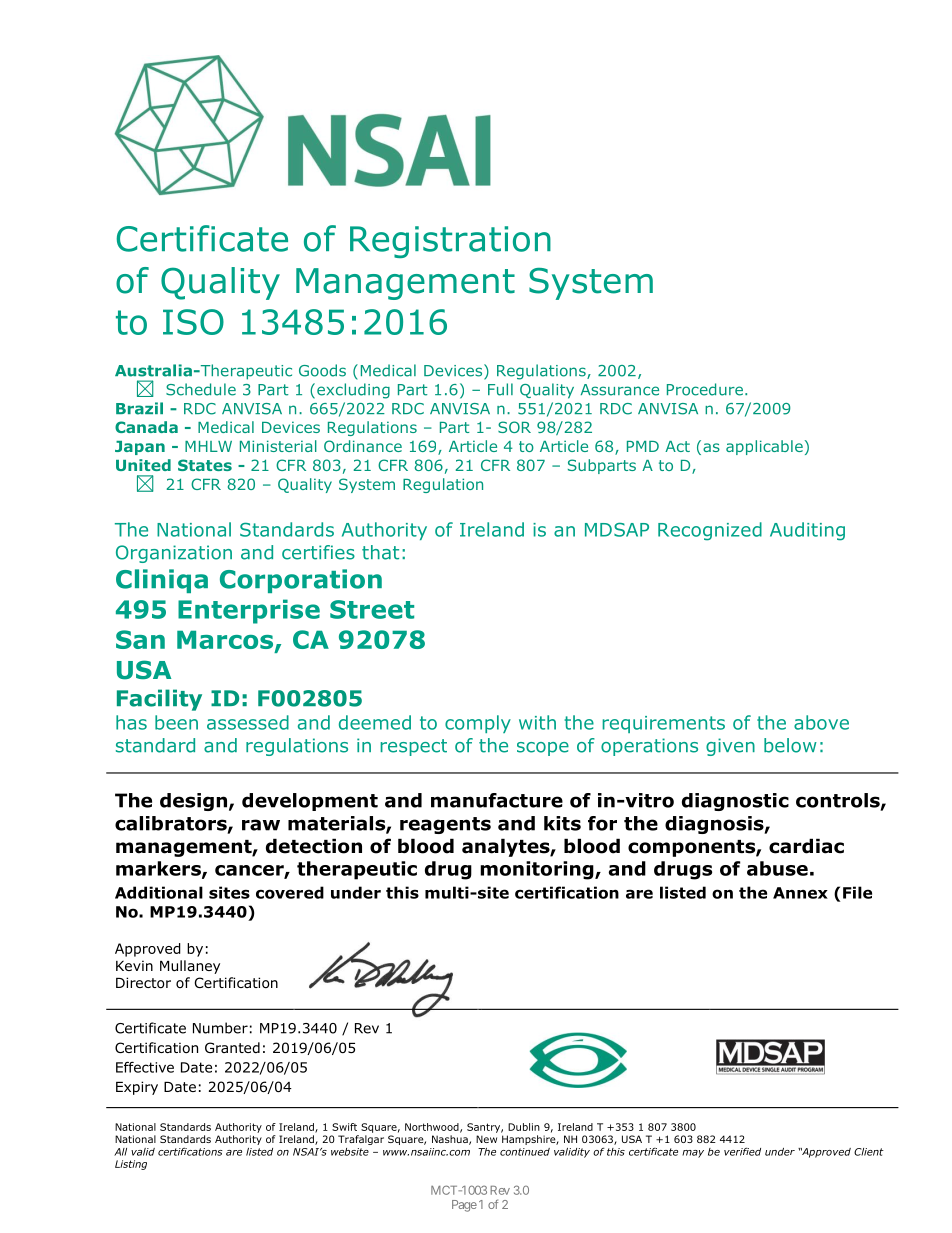 The width and height of the screenshot is (952, 1233). Describe the element at coordinates (705, 389) in the screenshot. I see `Procedure` at that location.
